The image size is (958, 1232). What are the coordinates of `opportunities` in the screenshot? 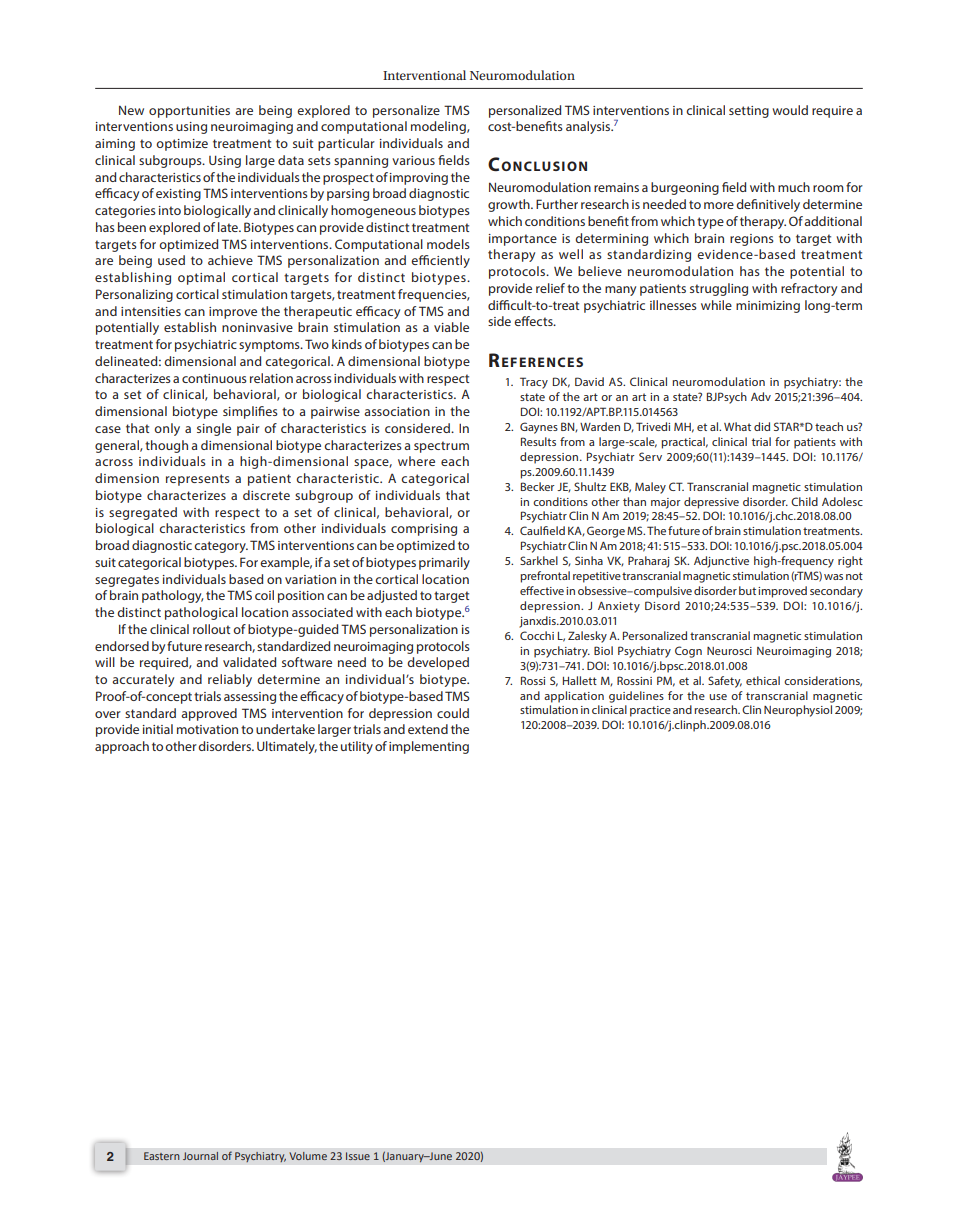 It's located at (189, 112).
